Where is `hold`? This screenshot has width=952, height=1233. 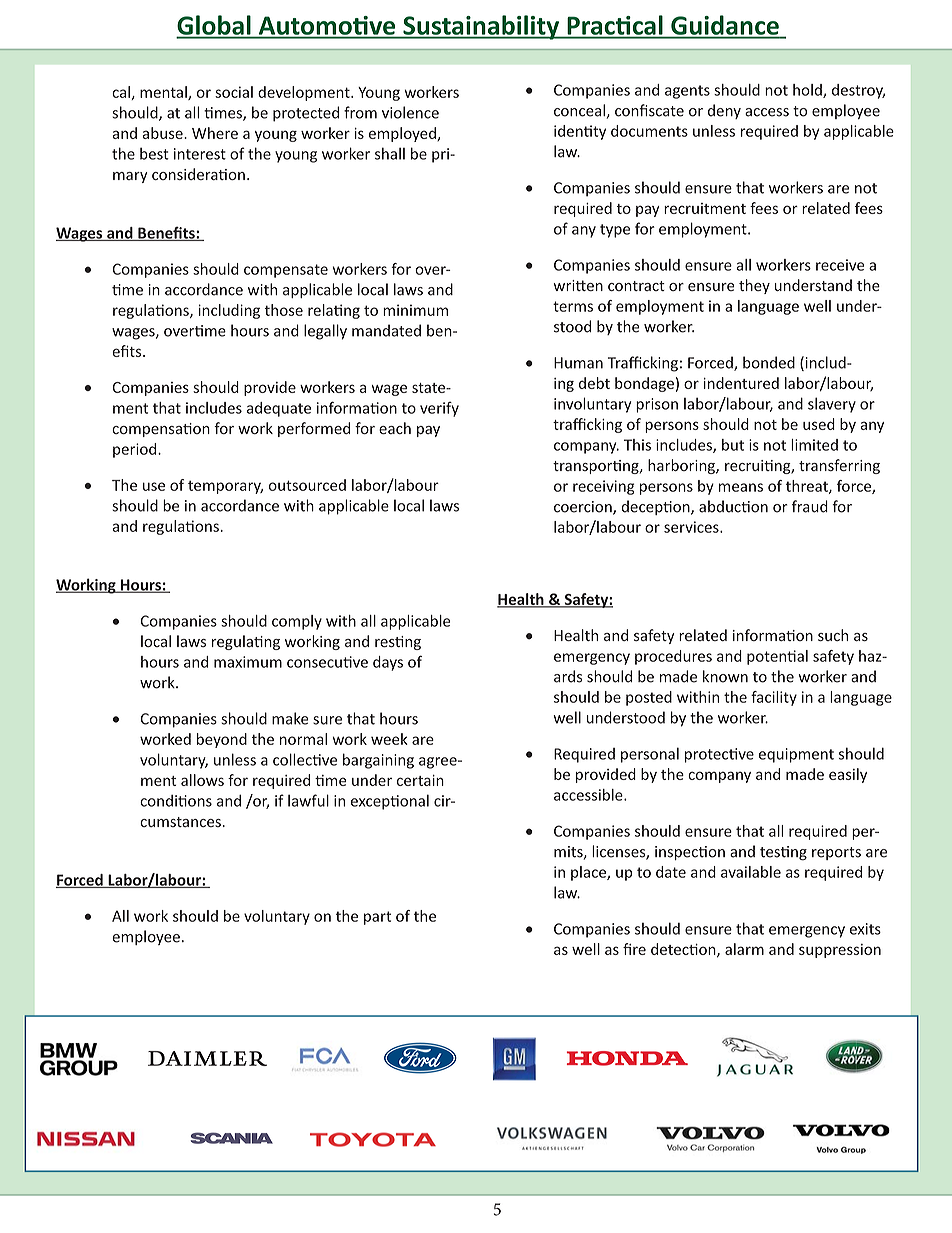 hold is located at coordinates (808, 91).
